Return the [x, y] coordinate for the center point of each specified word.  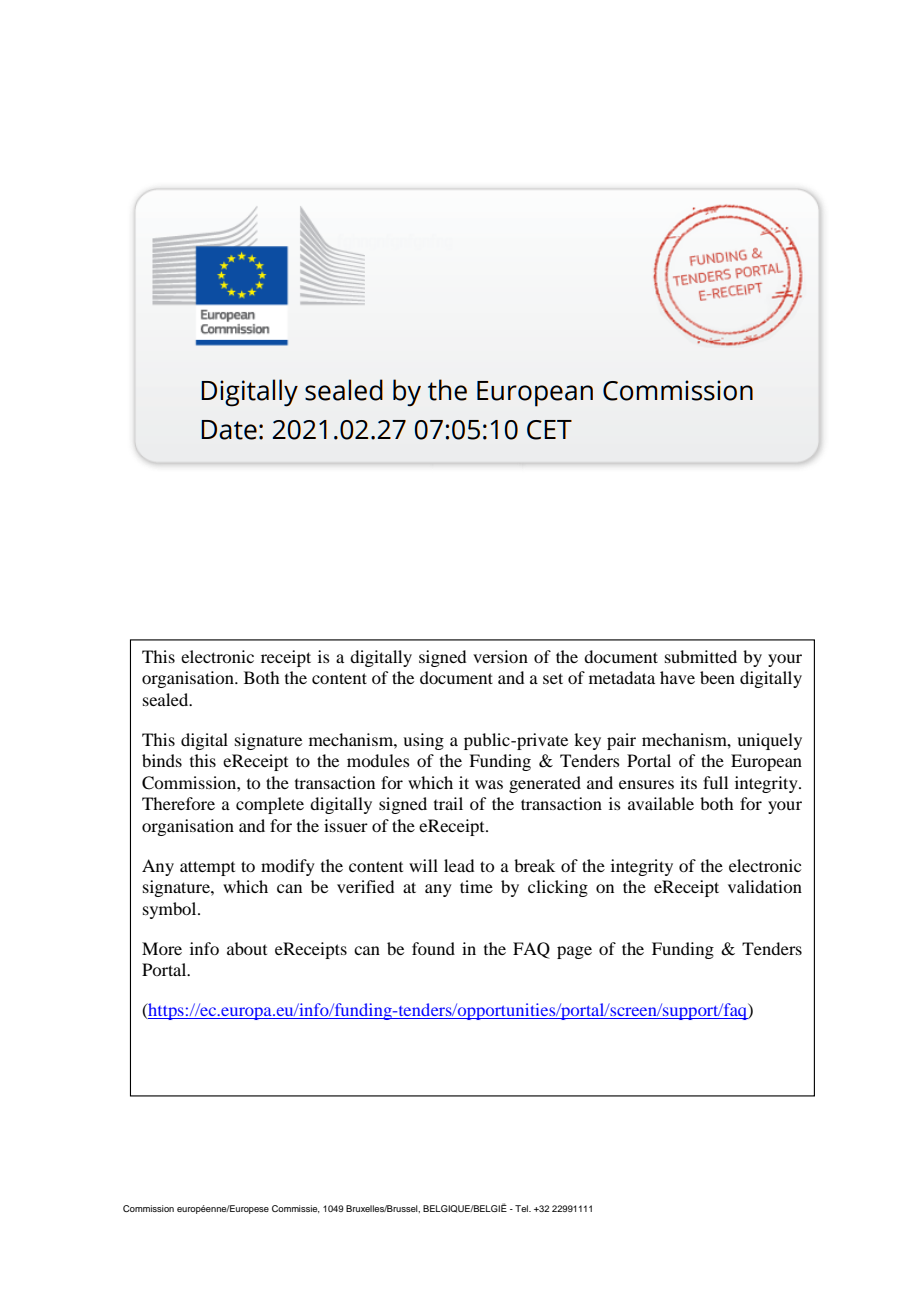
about [247, 948]
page [574, 952]
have [677, 677]
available [661, 803]
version [500, 656]
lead [459, 865]
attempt [207, 868]
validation [765, 886]
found [433, 948]
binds [162, 760]
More [162, 948]
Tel [522, 1208]
